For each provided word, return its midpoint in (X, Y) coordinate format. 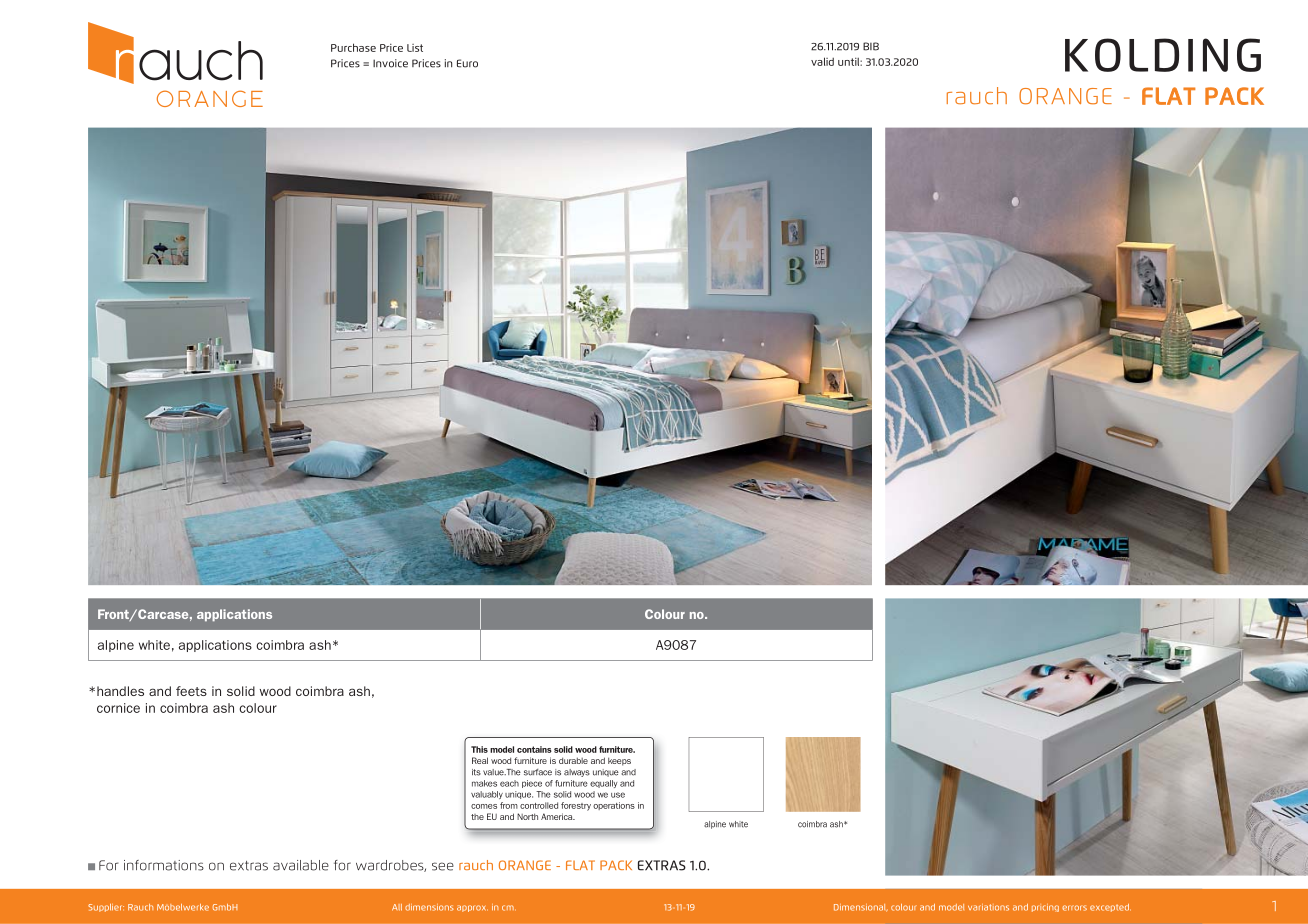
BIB (871, 46)
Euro (467, 63)
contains (534, 749)
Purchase (353, 47)
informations (164, 865)
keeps (619, 761)
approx (472, 908)
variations (988, 907)
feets (191, 691)
